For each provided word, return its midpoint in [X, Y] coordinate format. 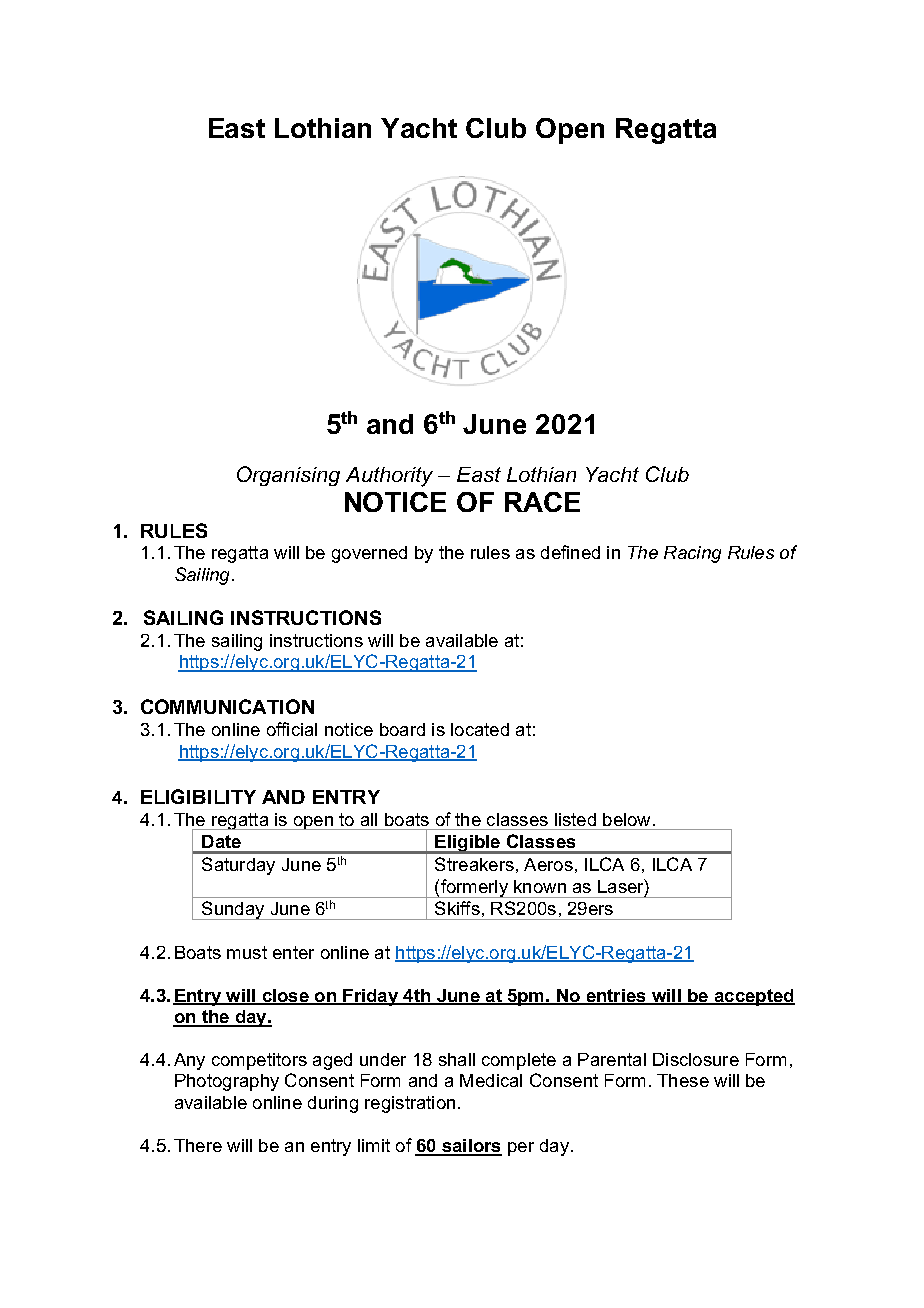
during [333, 1104]
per [521, 1149]
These [683, 1080]
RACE [542, 502]
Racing [692, 554]
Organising [288, 476]
